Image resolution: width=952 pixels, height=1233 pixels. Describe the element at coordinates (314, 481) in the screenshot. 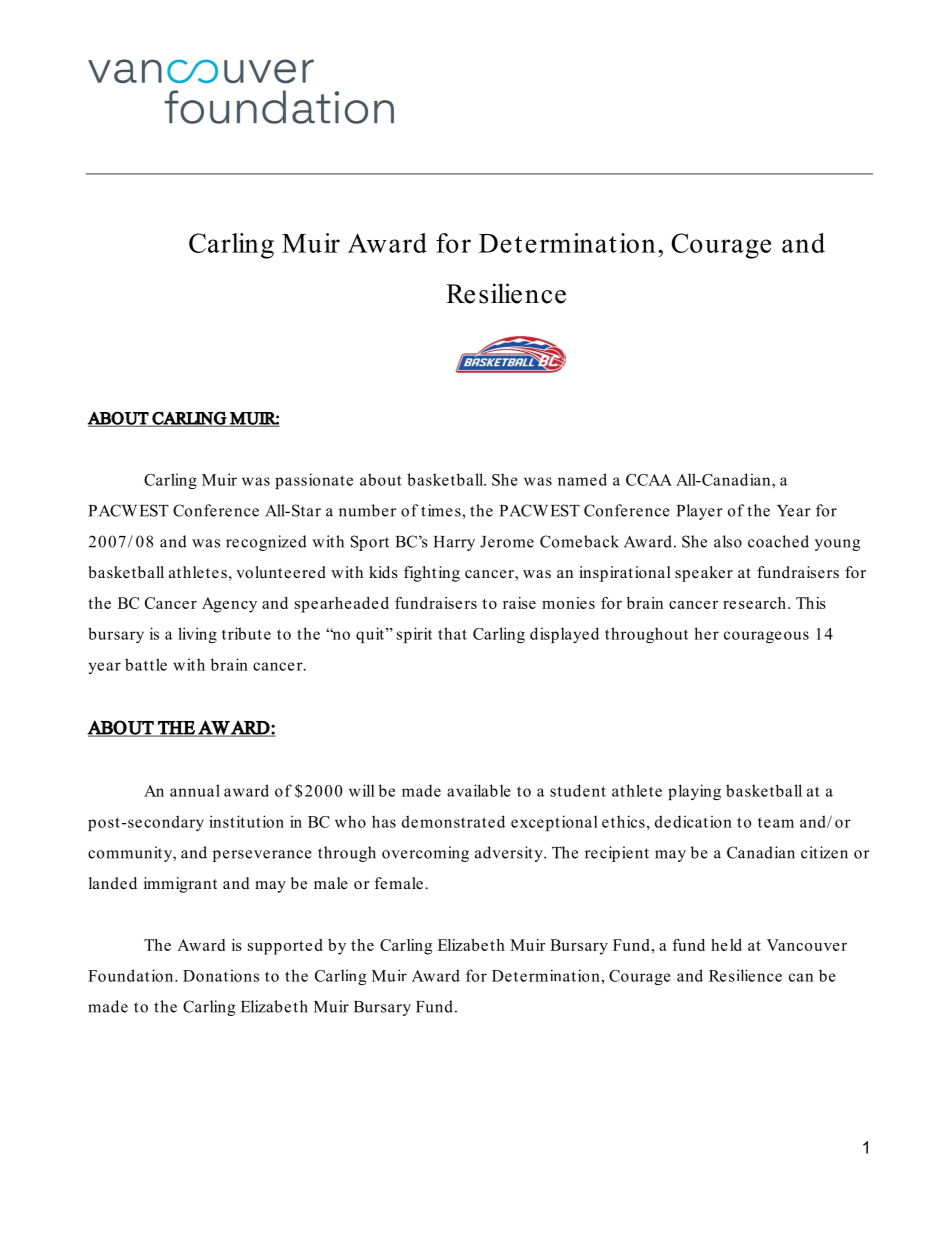

I see `passionate` at that location.
